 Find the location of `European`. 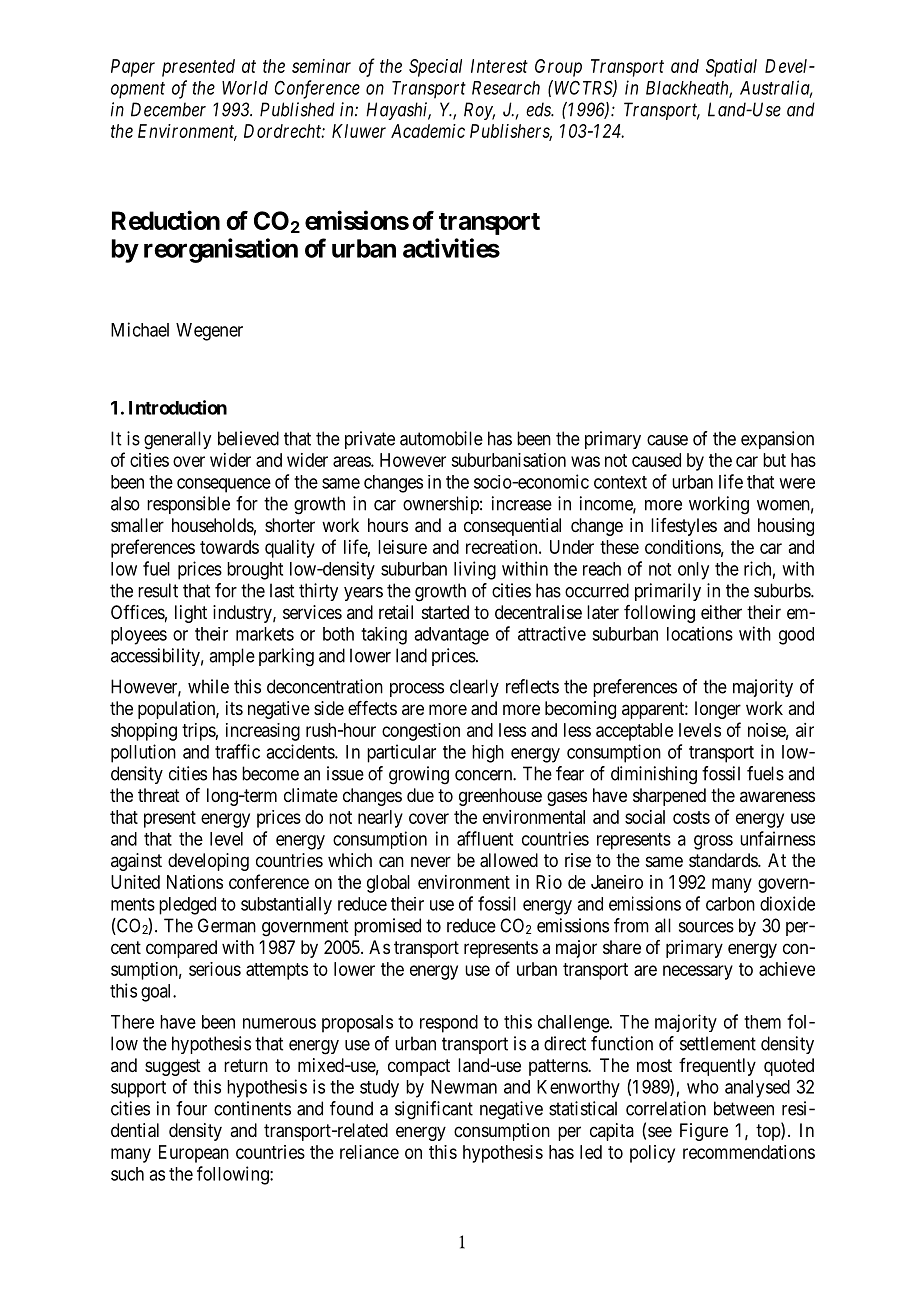

European is located at coordinates (194, 1154).
